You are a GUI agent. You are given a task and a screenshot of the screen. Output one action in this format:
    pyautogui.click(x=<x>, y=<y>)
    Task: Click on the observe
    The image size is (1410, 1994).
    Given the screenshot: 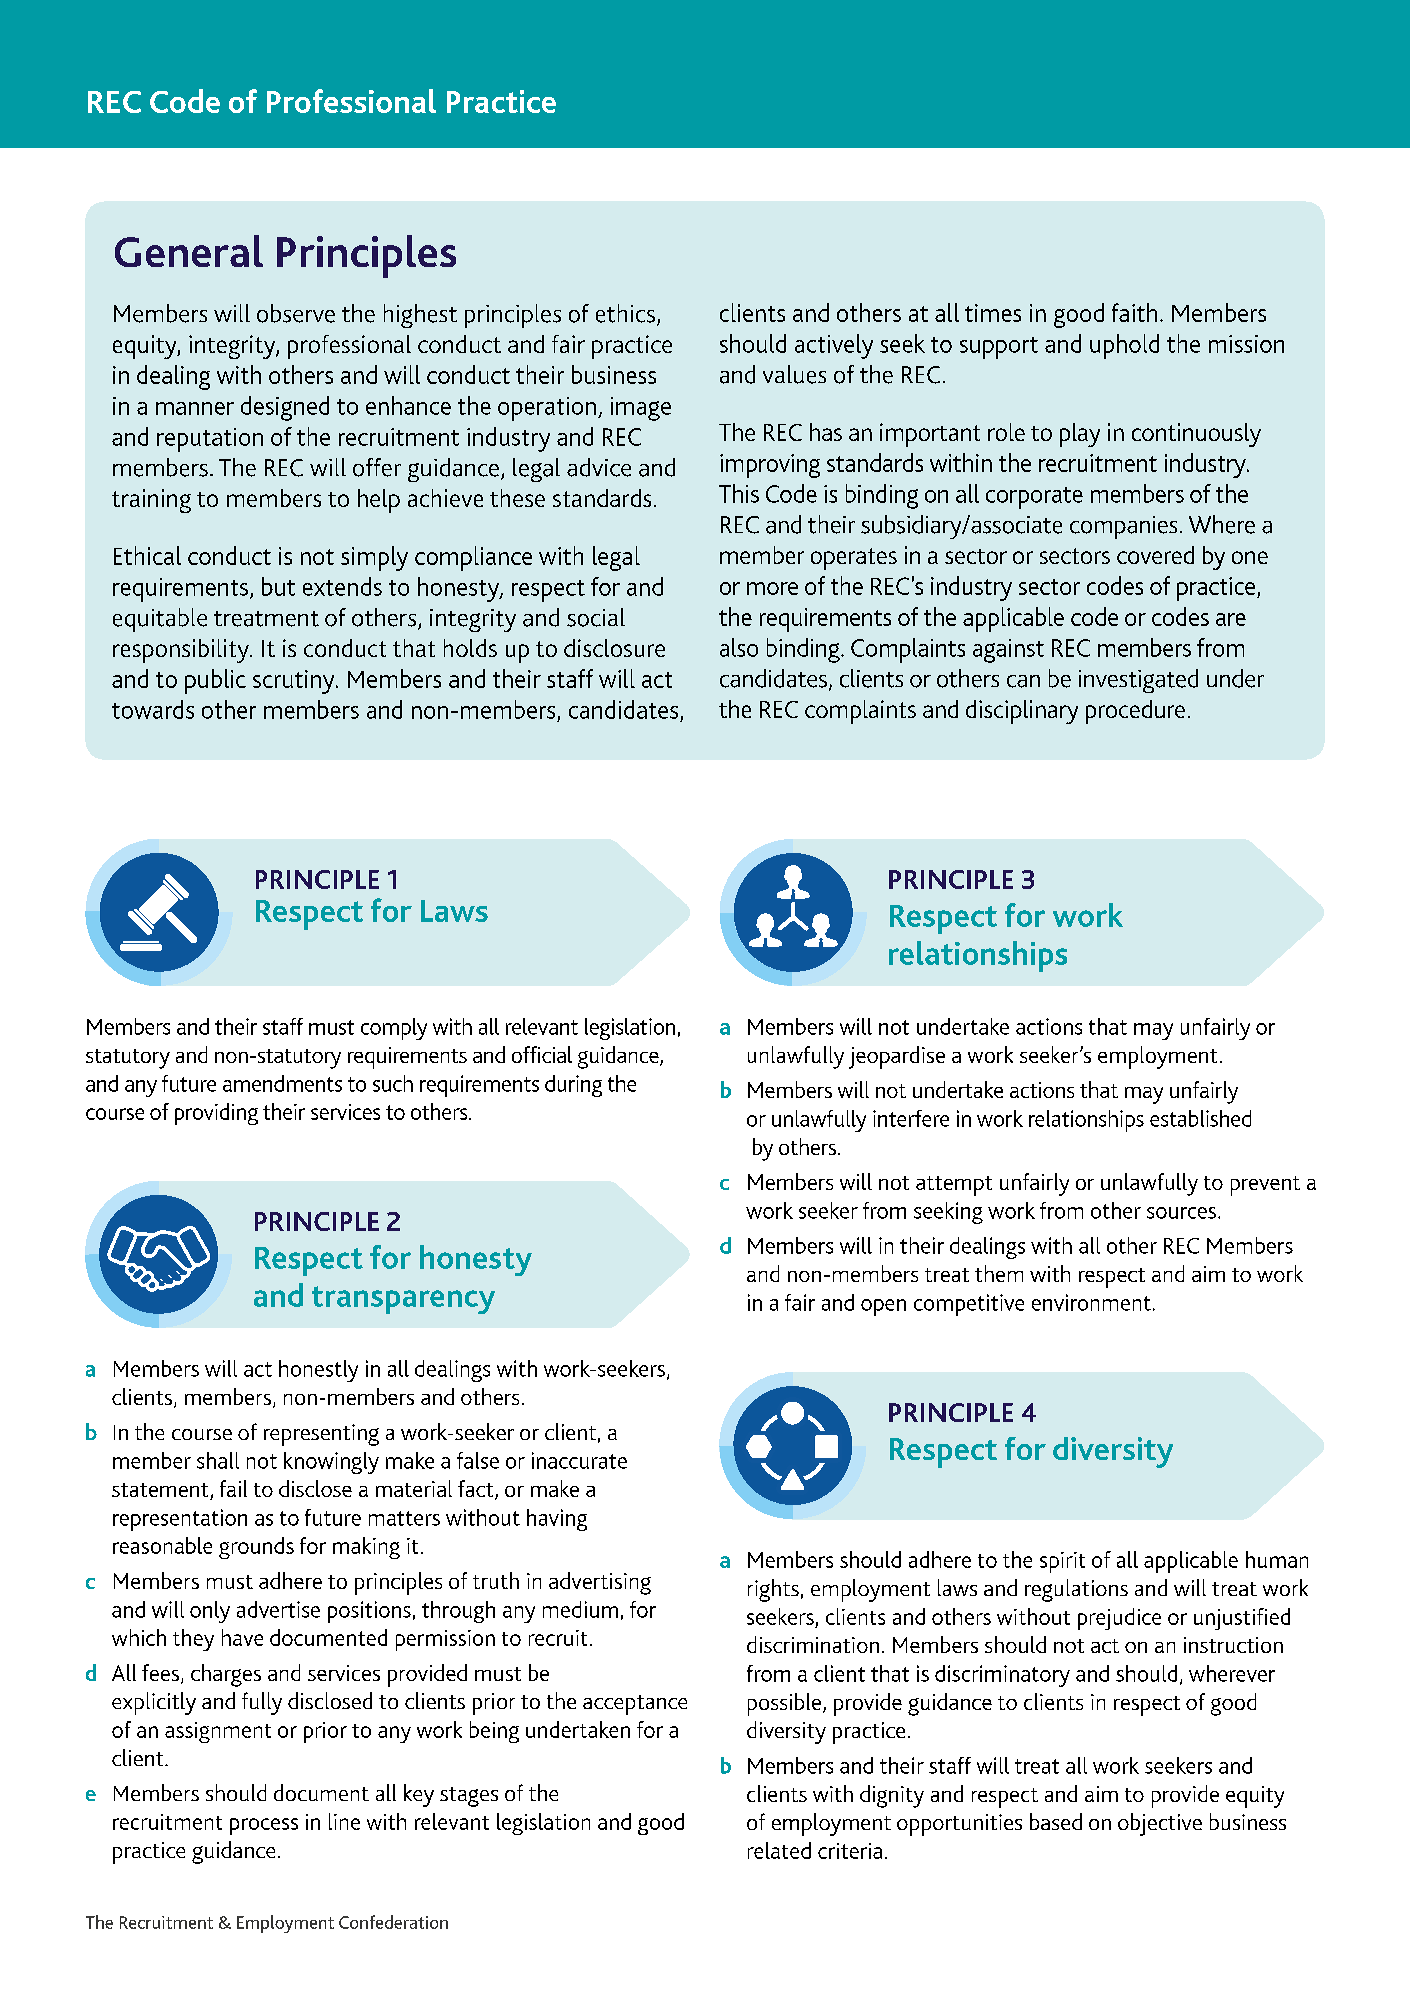 What is the action you would take?
    pyautogui.click(x=296, y=313)
